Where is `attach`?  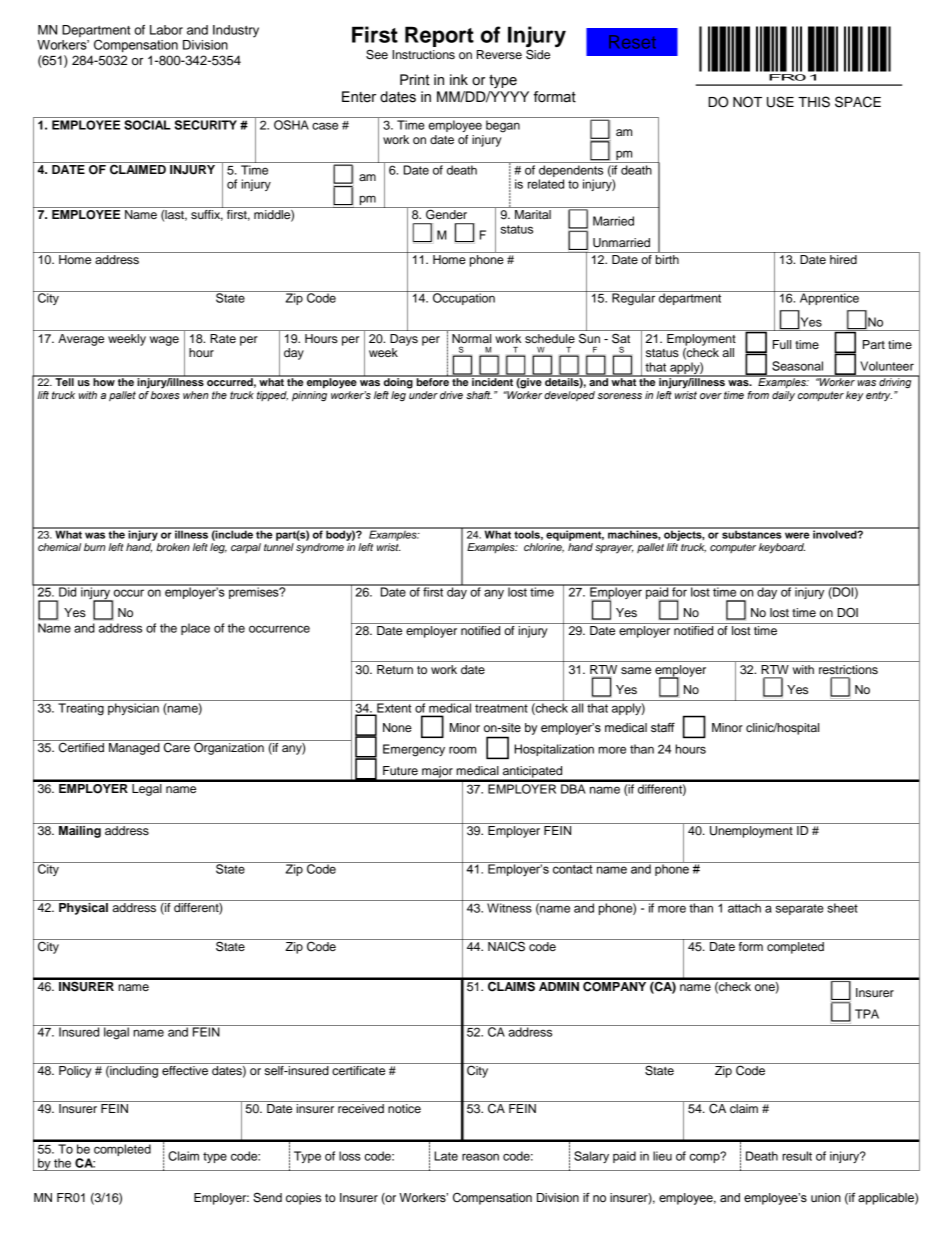
attach is located at coordinates (744, 908).
